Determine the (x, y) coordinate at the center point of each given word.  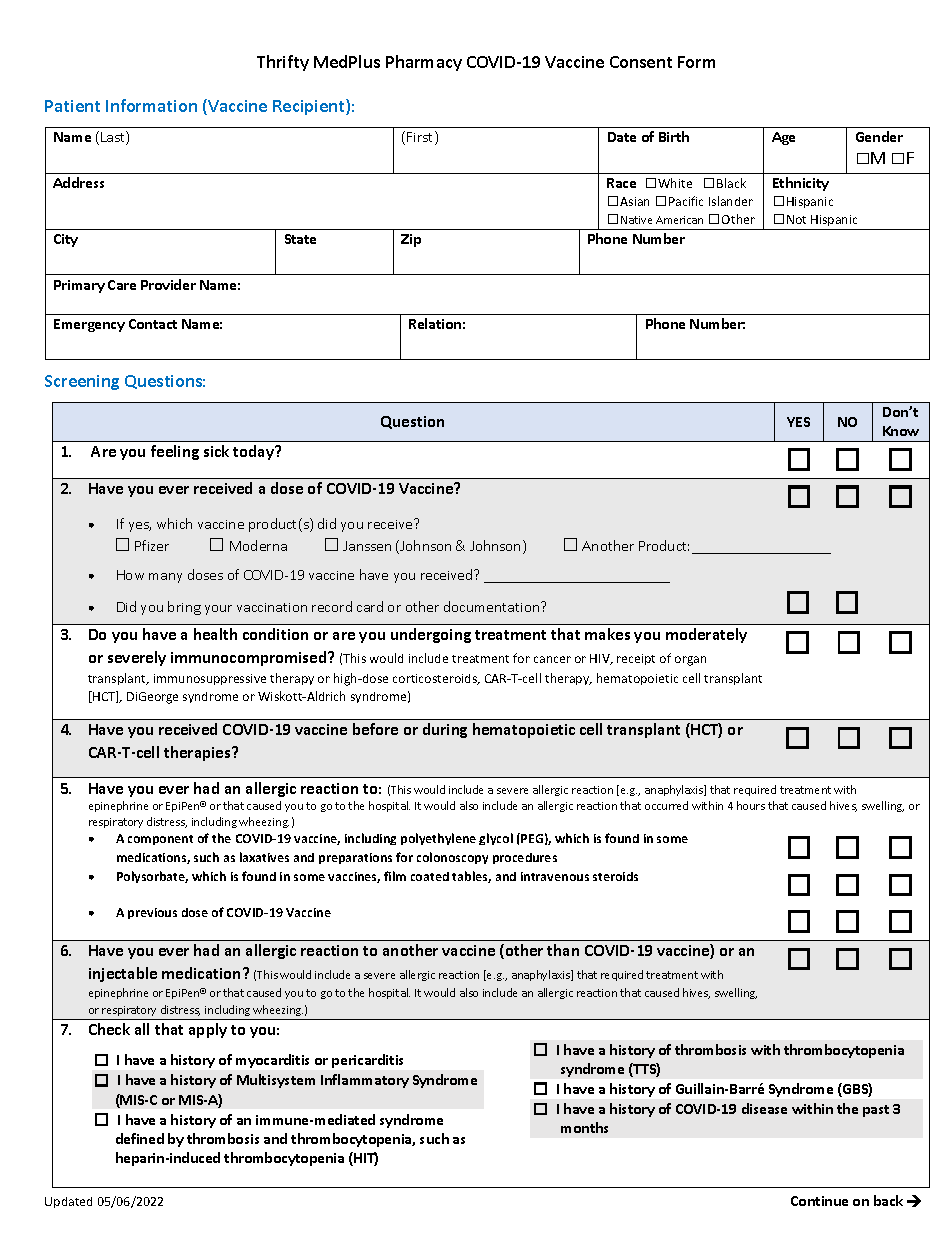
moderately (706, 635)
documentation (493, 606)
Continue (819, 1201)
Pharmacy (424, 63)
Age (783, 138)
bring (184, 608)
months (584, 1127)
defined (140, 1138)
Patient (72, 106)
